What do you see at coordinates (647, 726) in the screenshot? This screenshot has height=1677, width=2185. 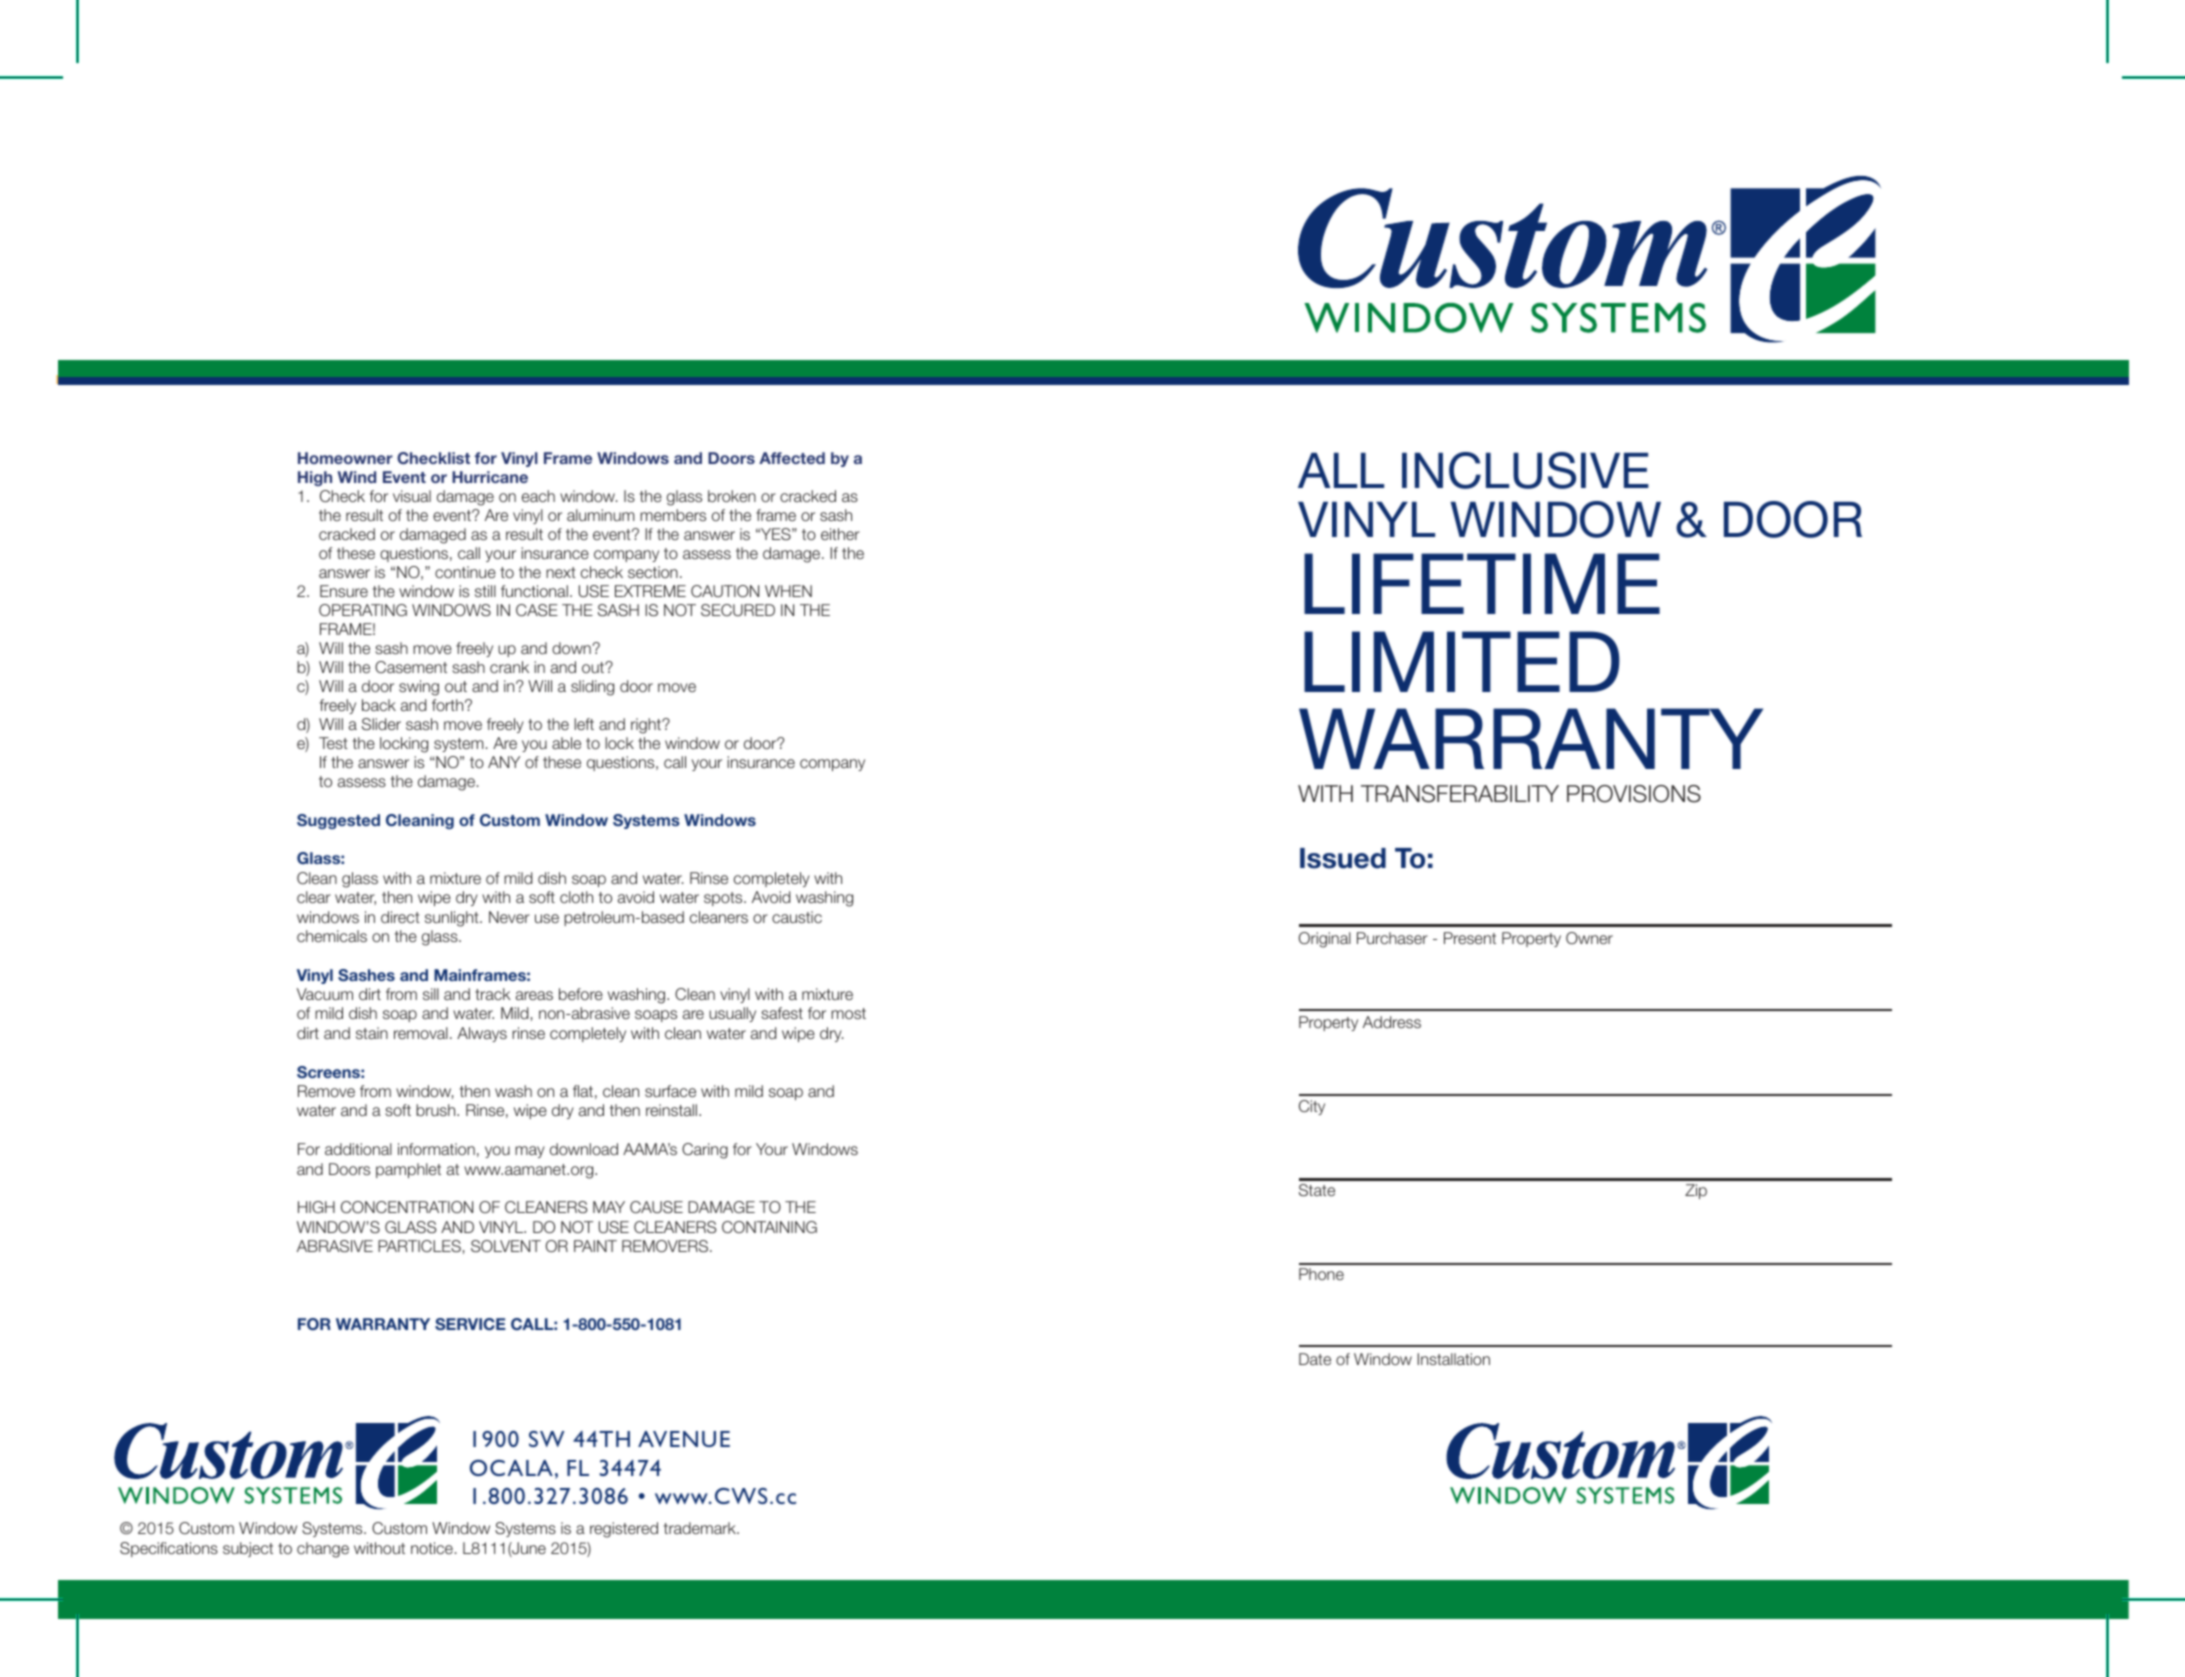 I see `right` at bounding box center [647, 726].
